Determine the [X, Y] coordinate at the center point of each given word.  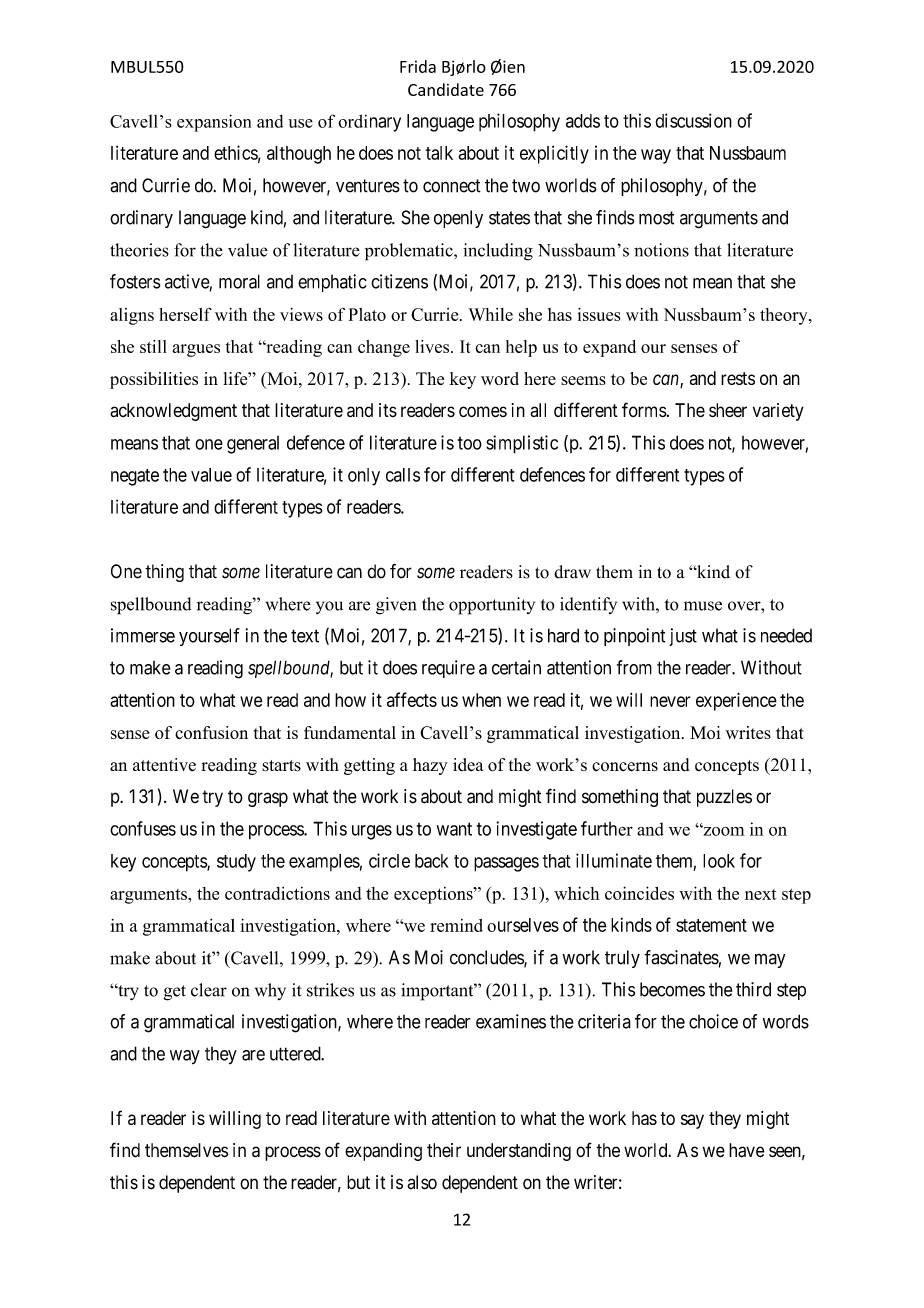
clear [209, 990]
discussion [693, 120]
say [692, 1121]
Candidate [446, 89]
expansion [214, 123]
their [444, 1150]
